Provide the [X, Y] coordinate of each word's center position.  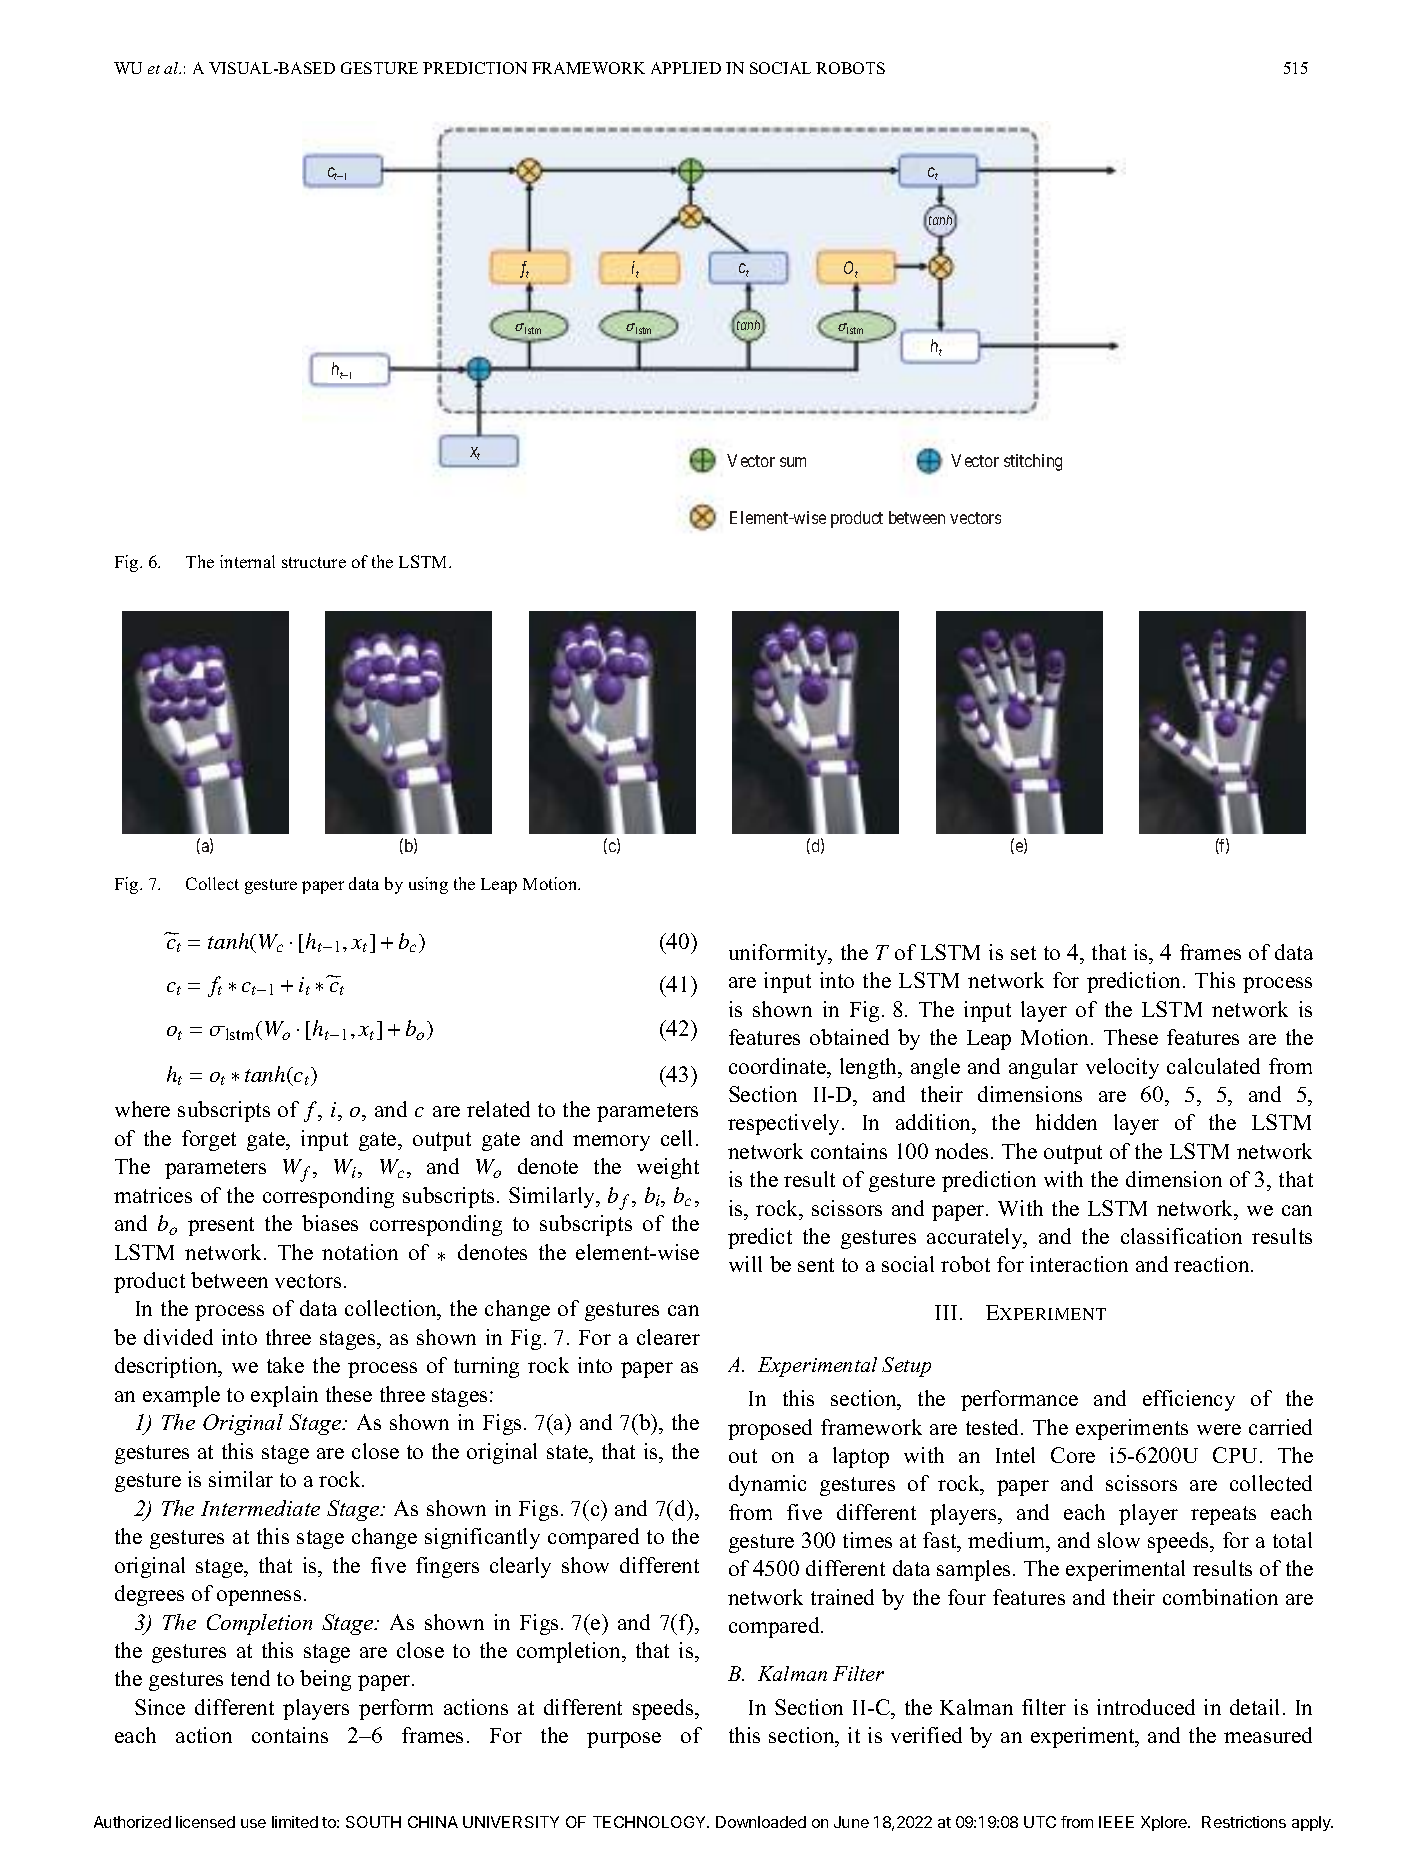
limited [295, 1822]
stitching [1033, 462]
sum [793, 462]
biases [330, 1223]
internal [247, 561]
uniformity [779, 954]
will [745, 1264]
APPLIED [686, 68]
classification [1181, 1236]
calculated [1213, 1066]
